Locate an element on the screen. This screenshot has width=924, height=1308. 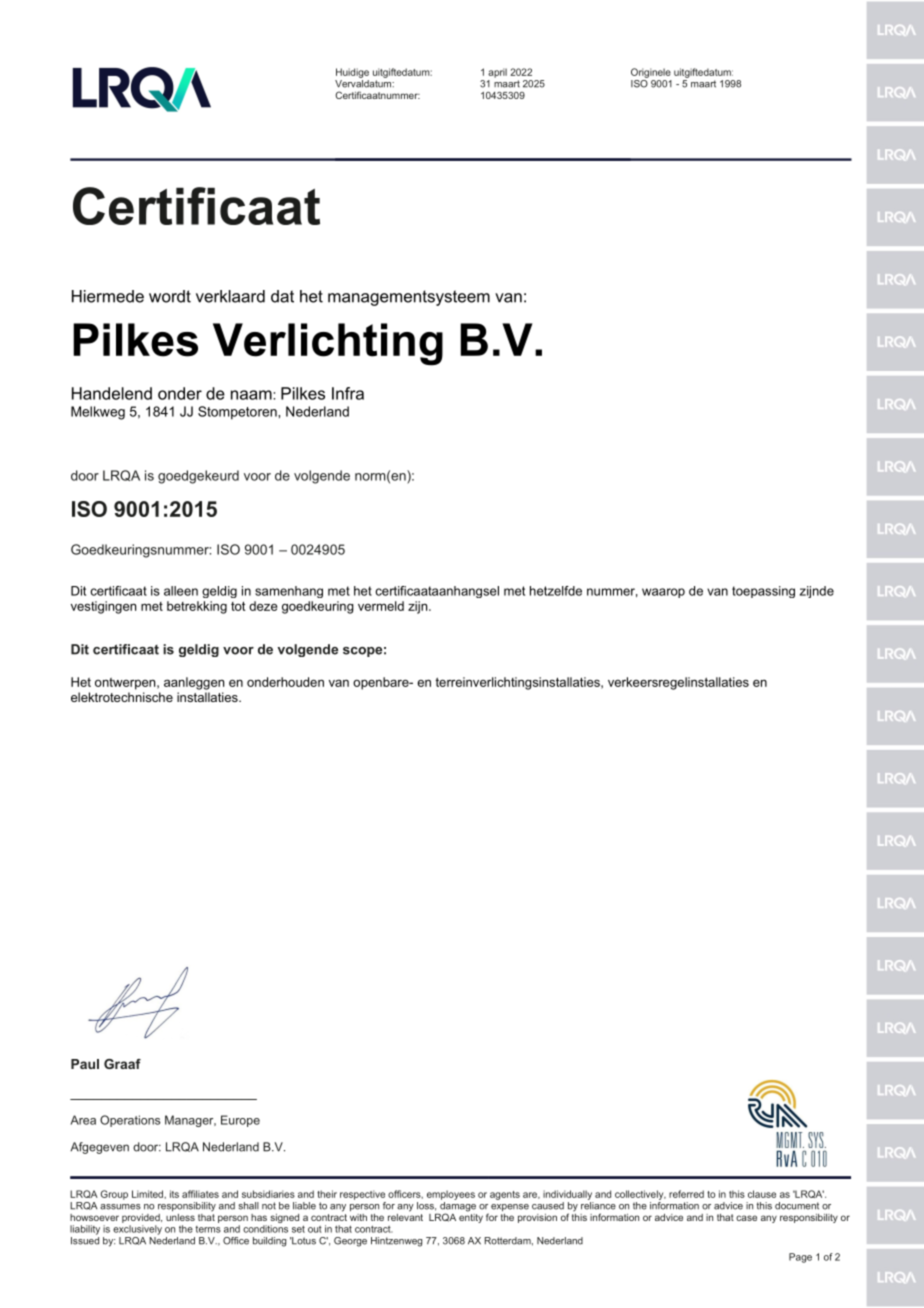
clause is located at coordinates (762, 1194).
